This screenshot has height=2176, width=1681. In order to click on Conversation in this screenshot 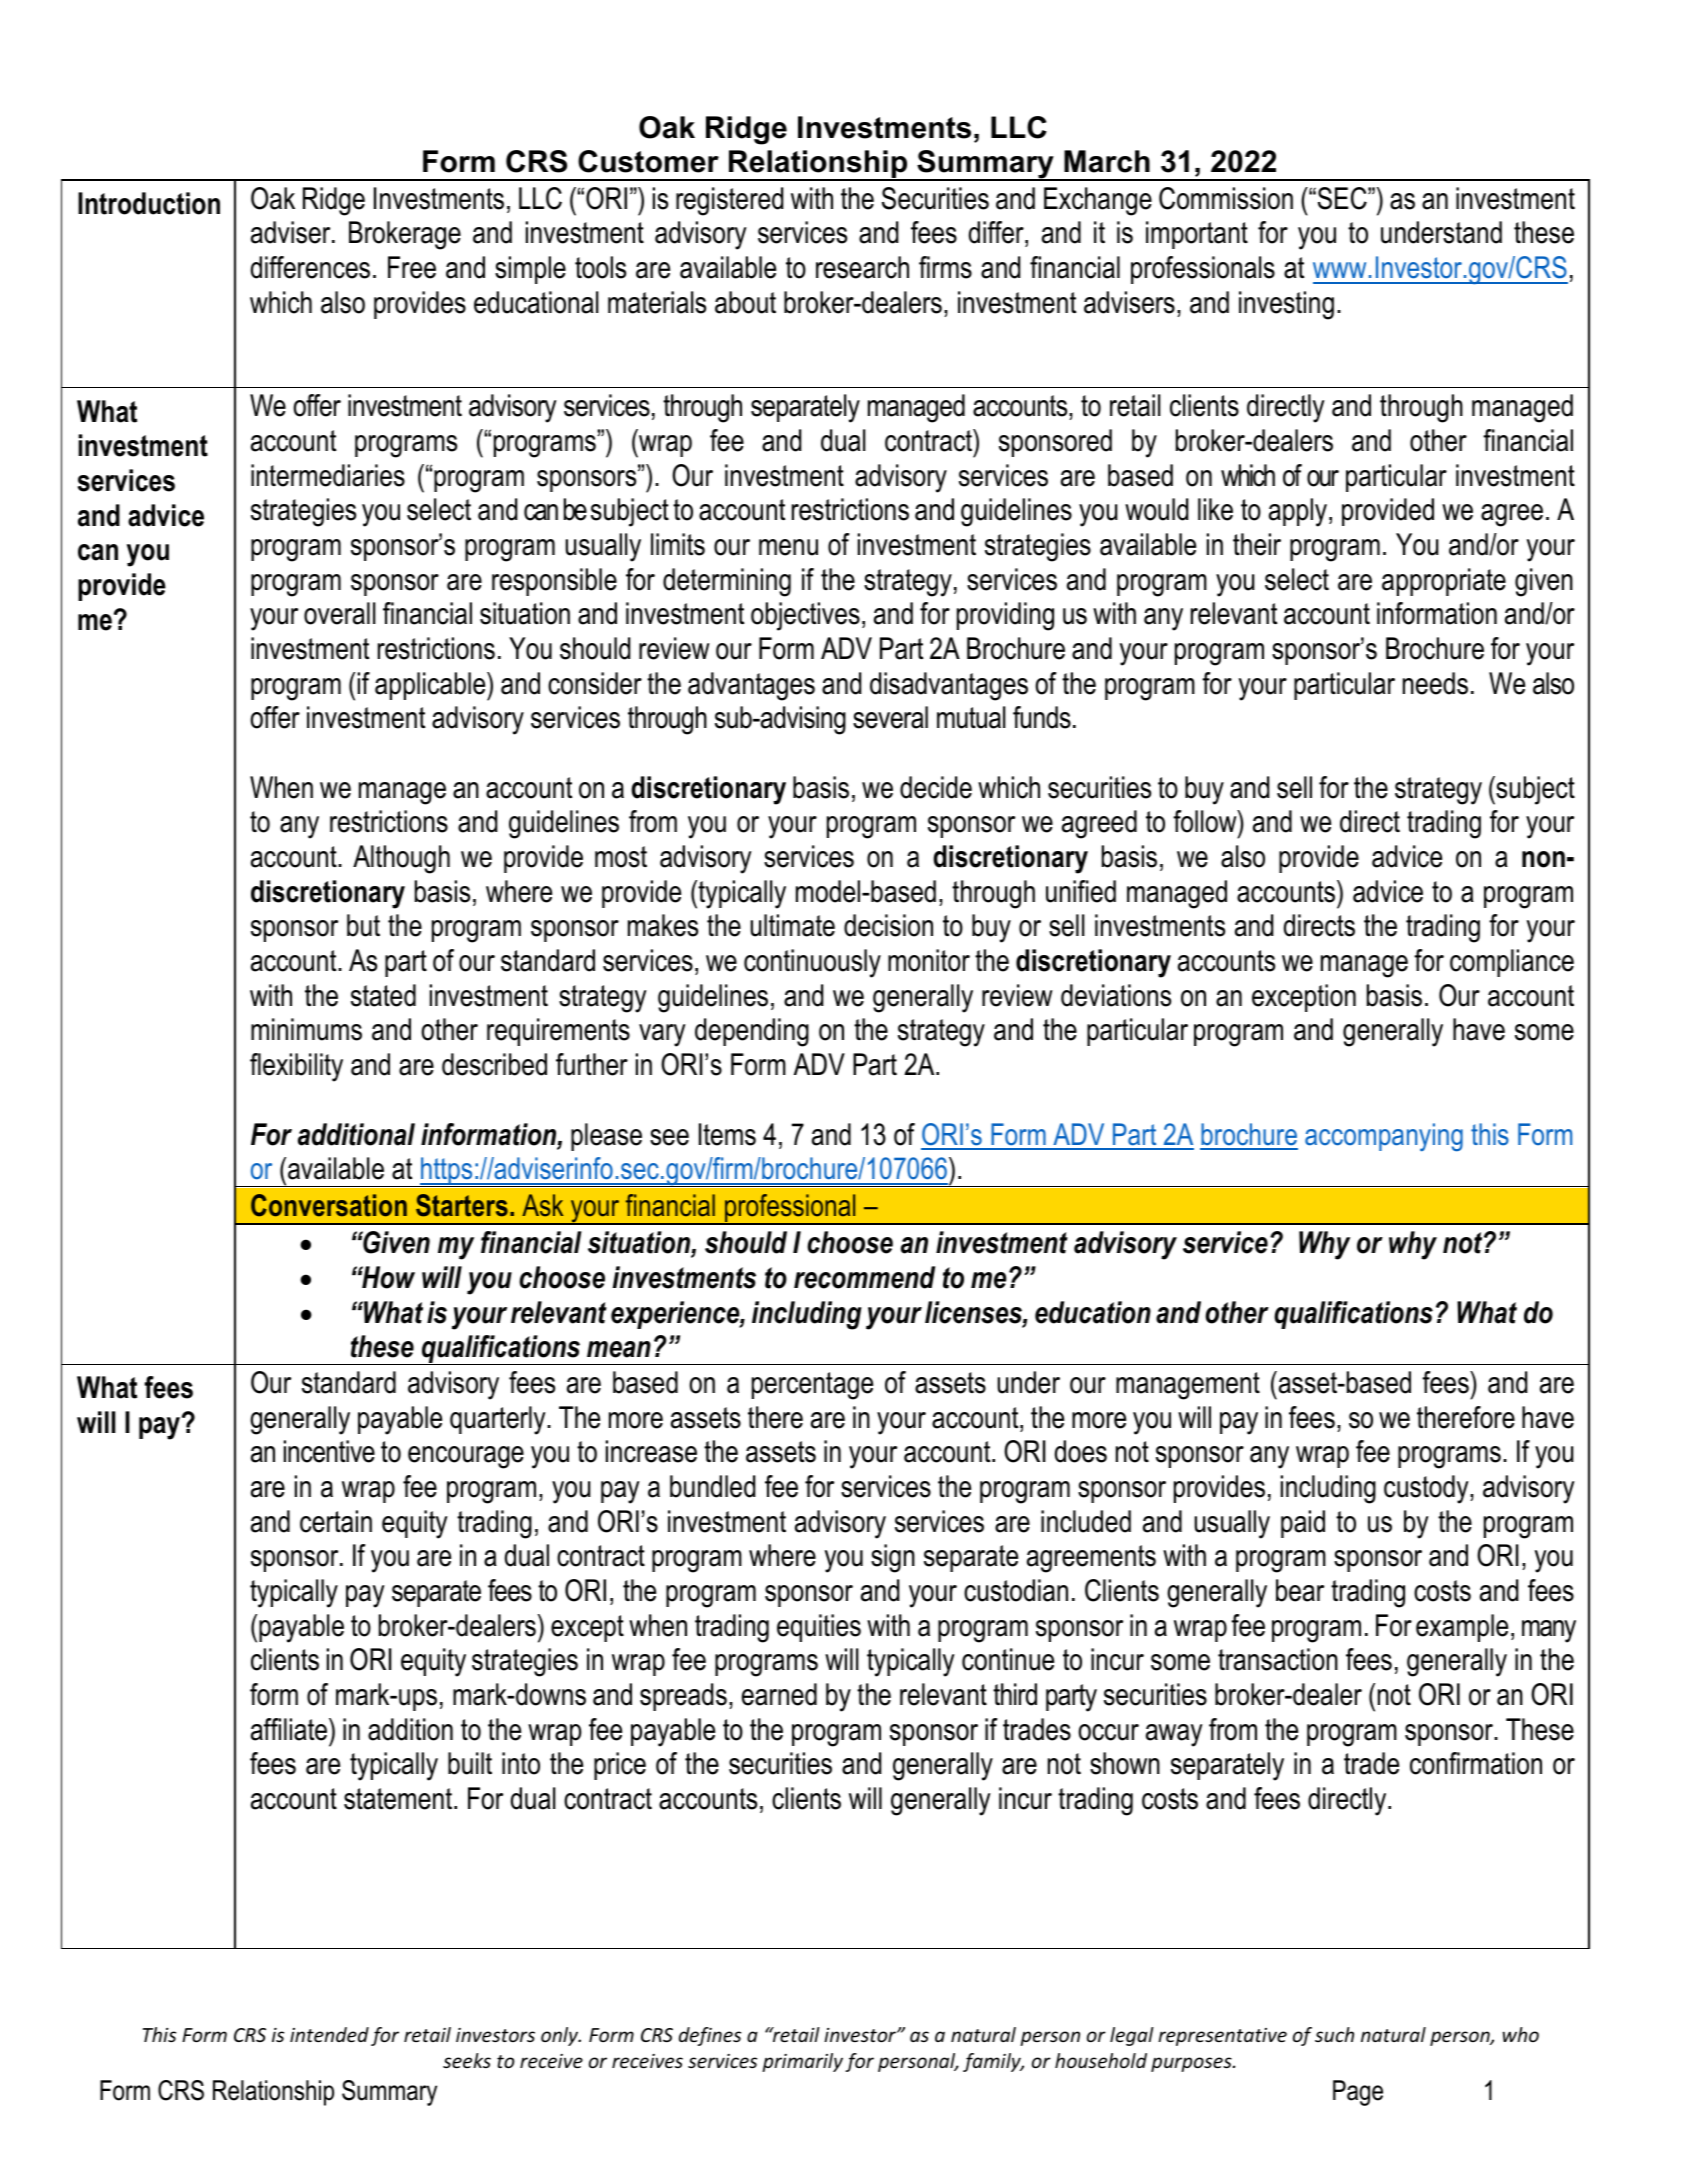, I will do `click(329, 1205)`.
